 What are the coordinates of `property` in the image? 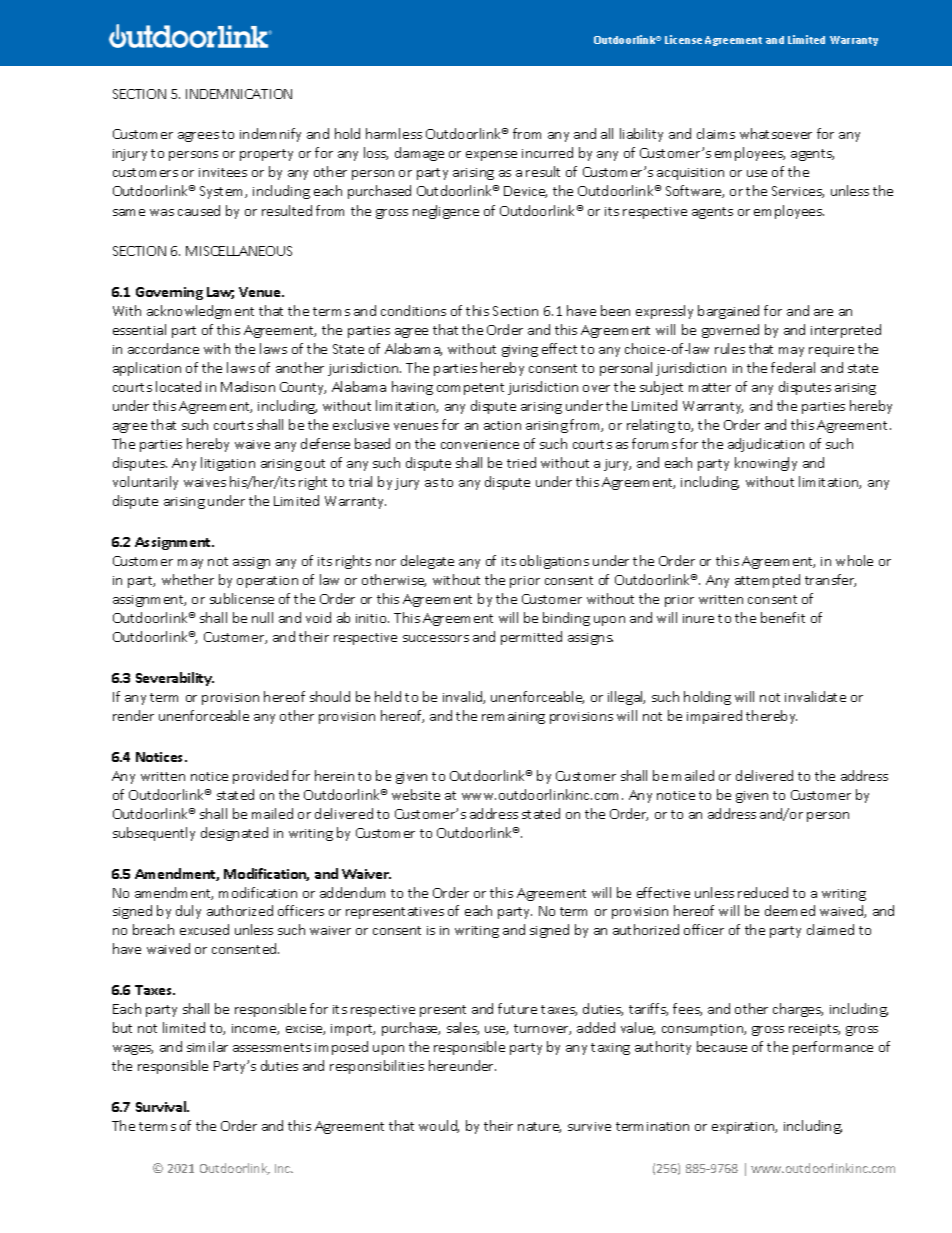 It's located at (266, 155).
